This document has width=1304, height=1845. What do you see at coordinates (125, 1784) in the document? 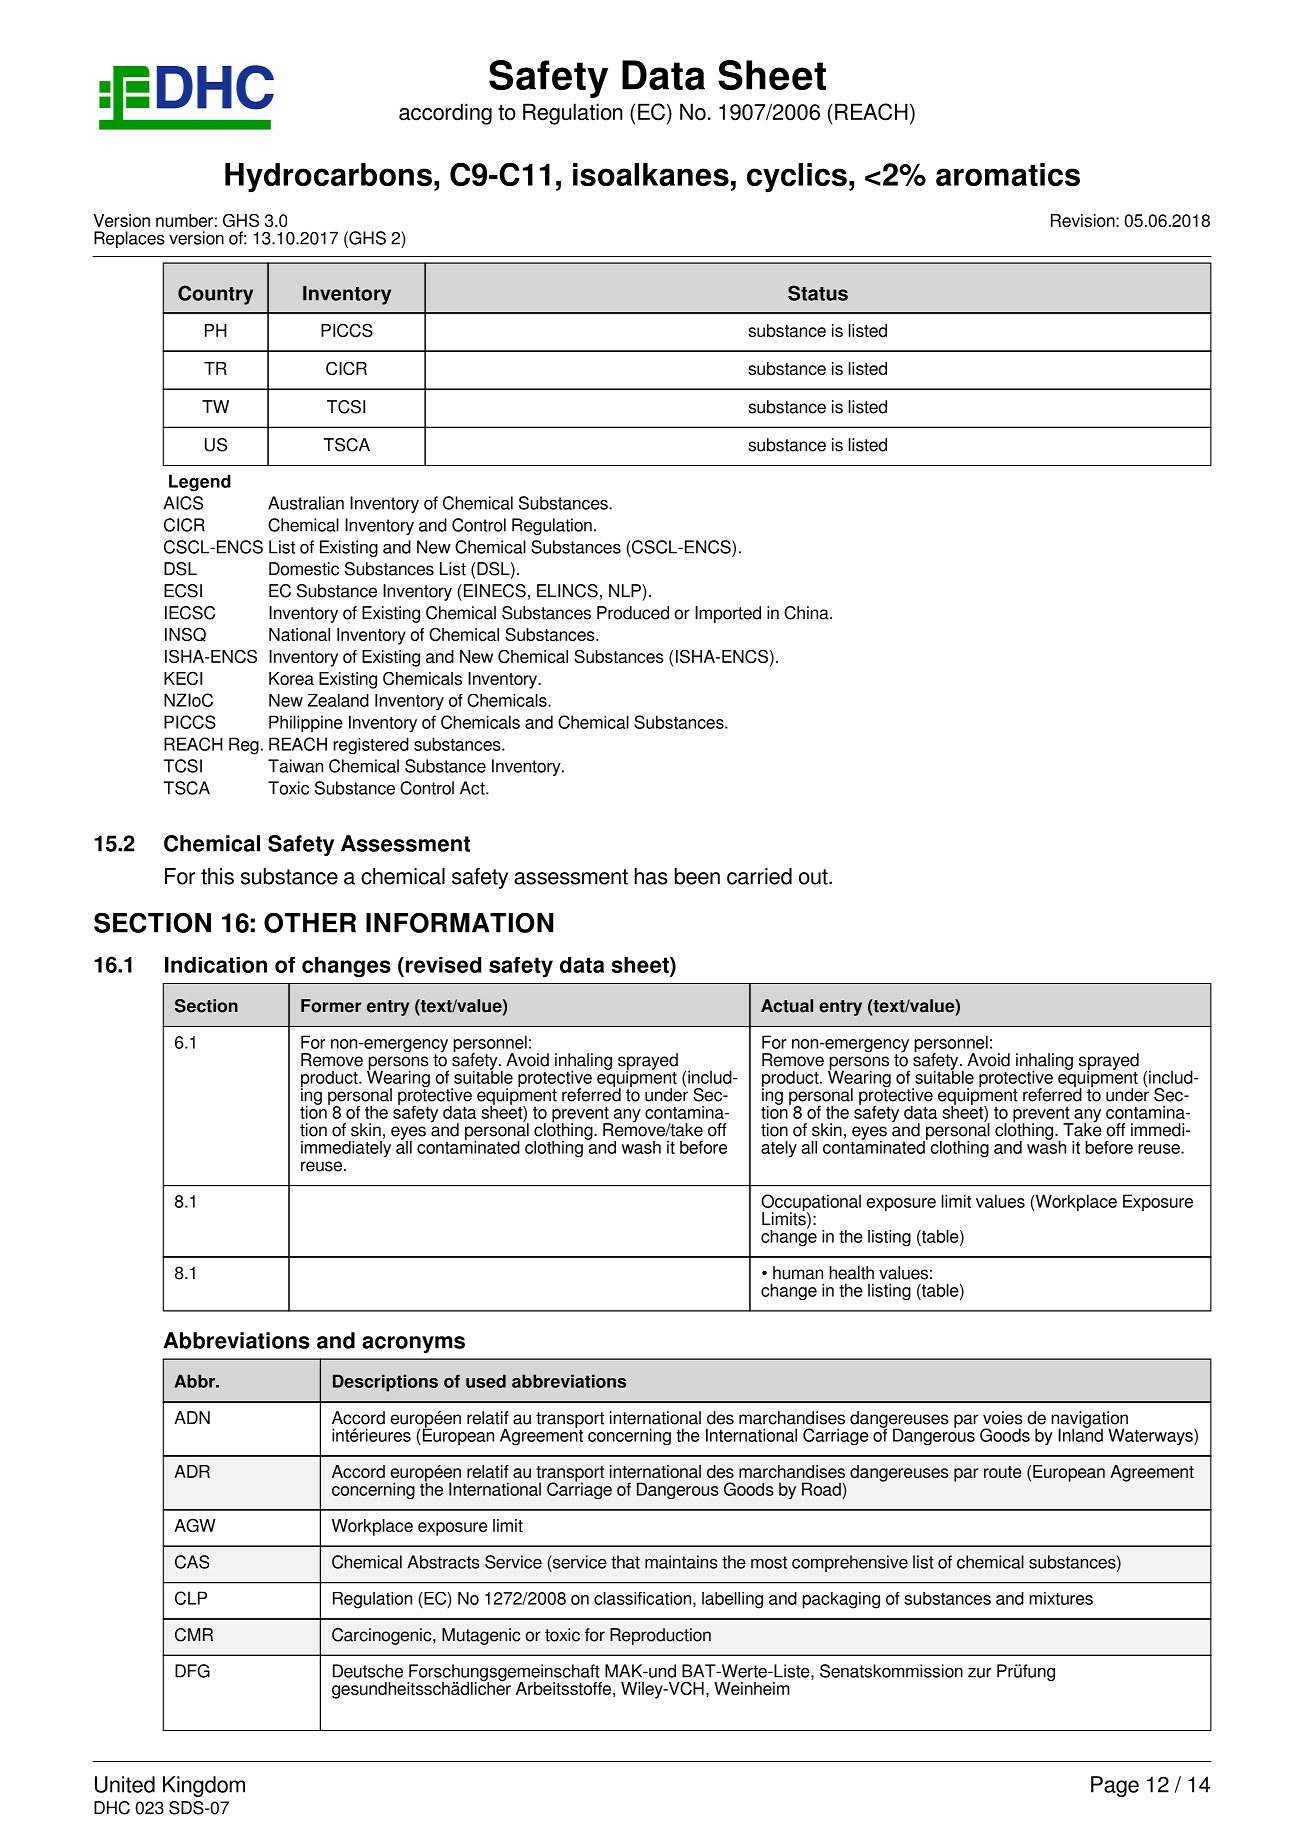
I see `United` at bounding box center [125, 1784].
